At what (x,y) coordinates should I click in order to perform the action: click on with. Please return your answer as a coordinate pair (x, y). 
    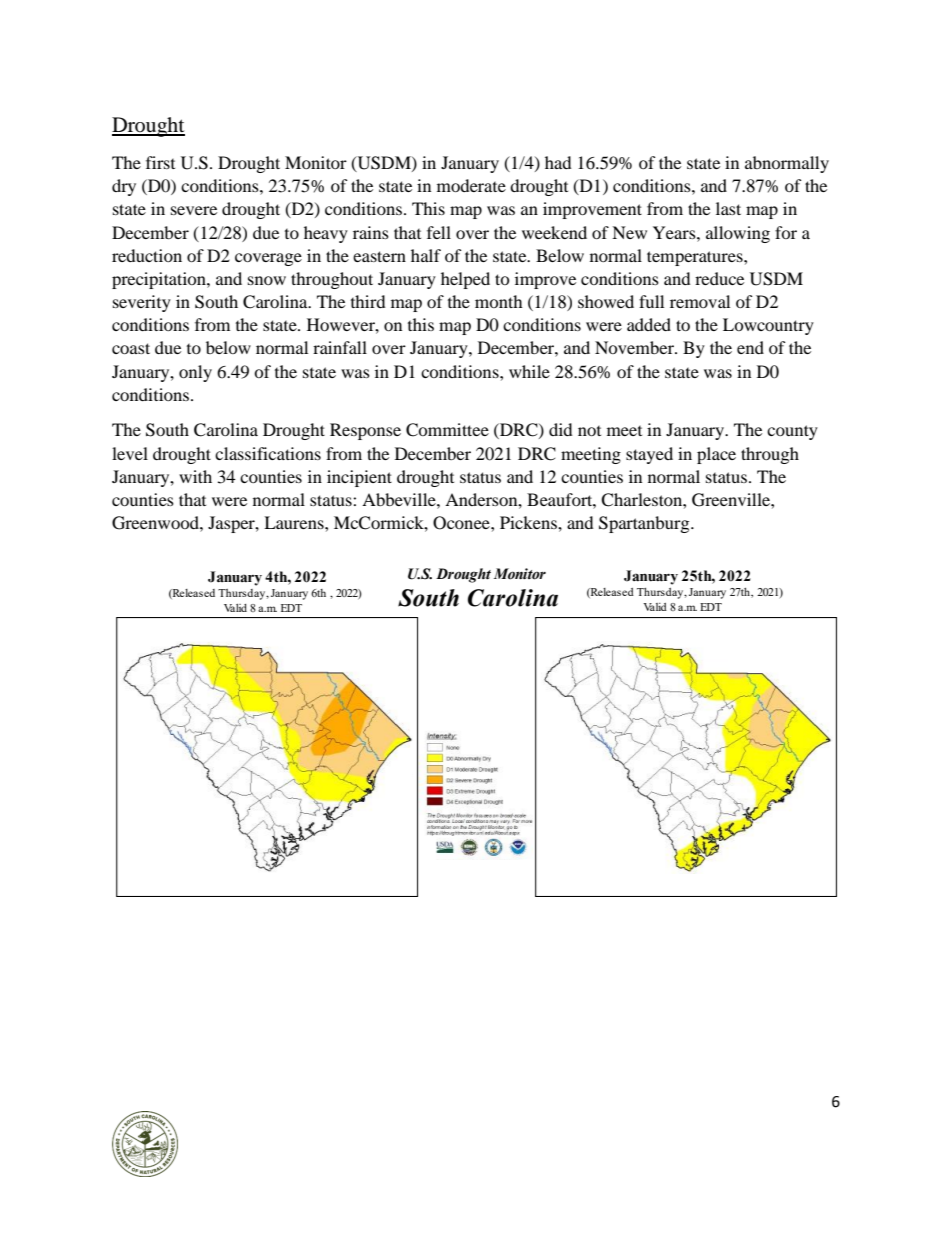
    Looking at the image, I should click on (195, 476).
